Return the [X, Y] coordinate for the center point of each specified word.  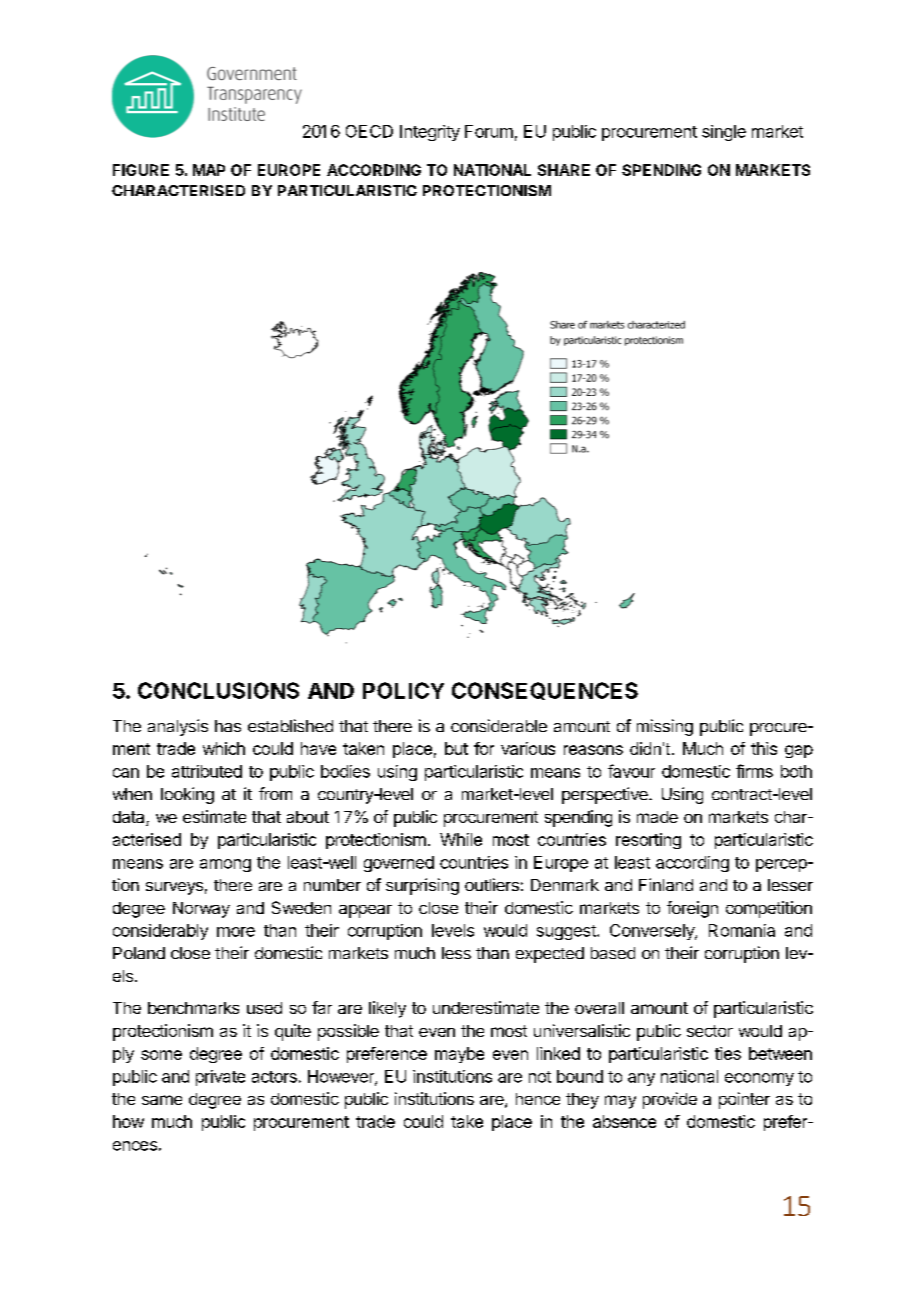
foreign [692, 909]
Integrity [430, 133]
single [724, 133]
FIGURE [141, 170]
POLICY [403, 690]
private [220, 1078]
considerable [499, 725]
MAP [209, 170]
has [228, 726]
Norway [201, 910]
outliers [492, 884]
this [764, 748]
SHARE [564, 170]
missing [665, 727]
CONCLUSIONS [218, 690]
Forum [489, 131]
